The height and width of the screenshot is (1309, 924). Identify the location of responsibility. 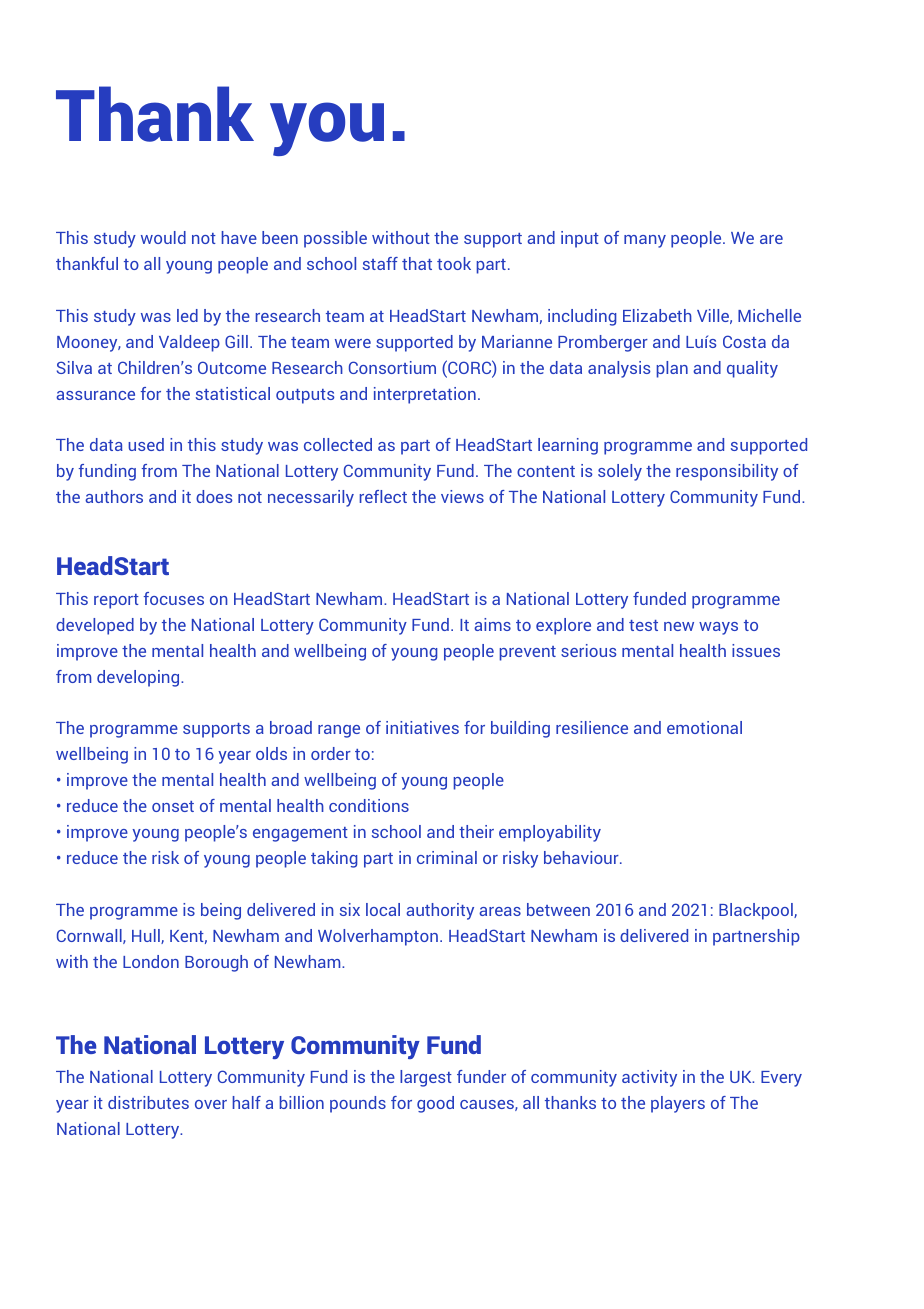
(727, 472).
